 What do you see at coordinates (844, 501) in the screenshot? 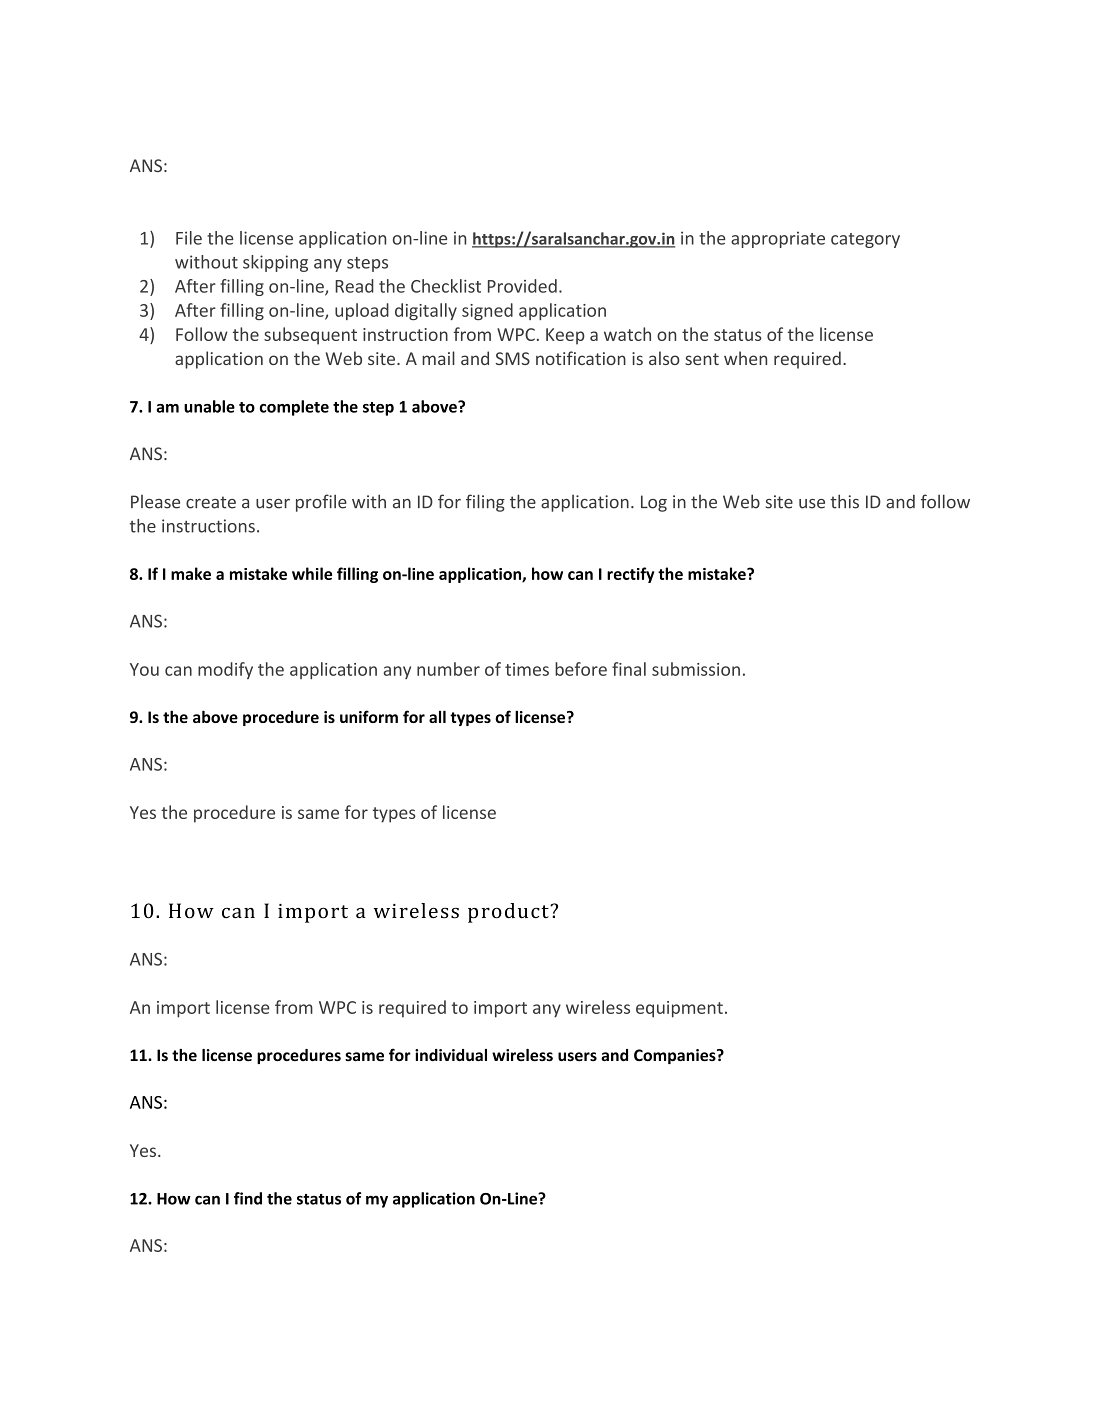
I see `this` at bounding box center [844, 501].
